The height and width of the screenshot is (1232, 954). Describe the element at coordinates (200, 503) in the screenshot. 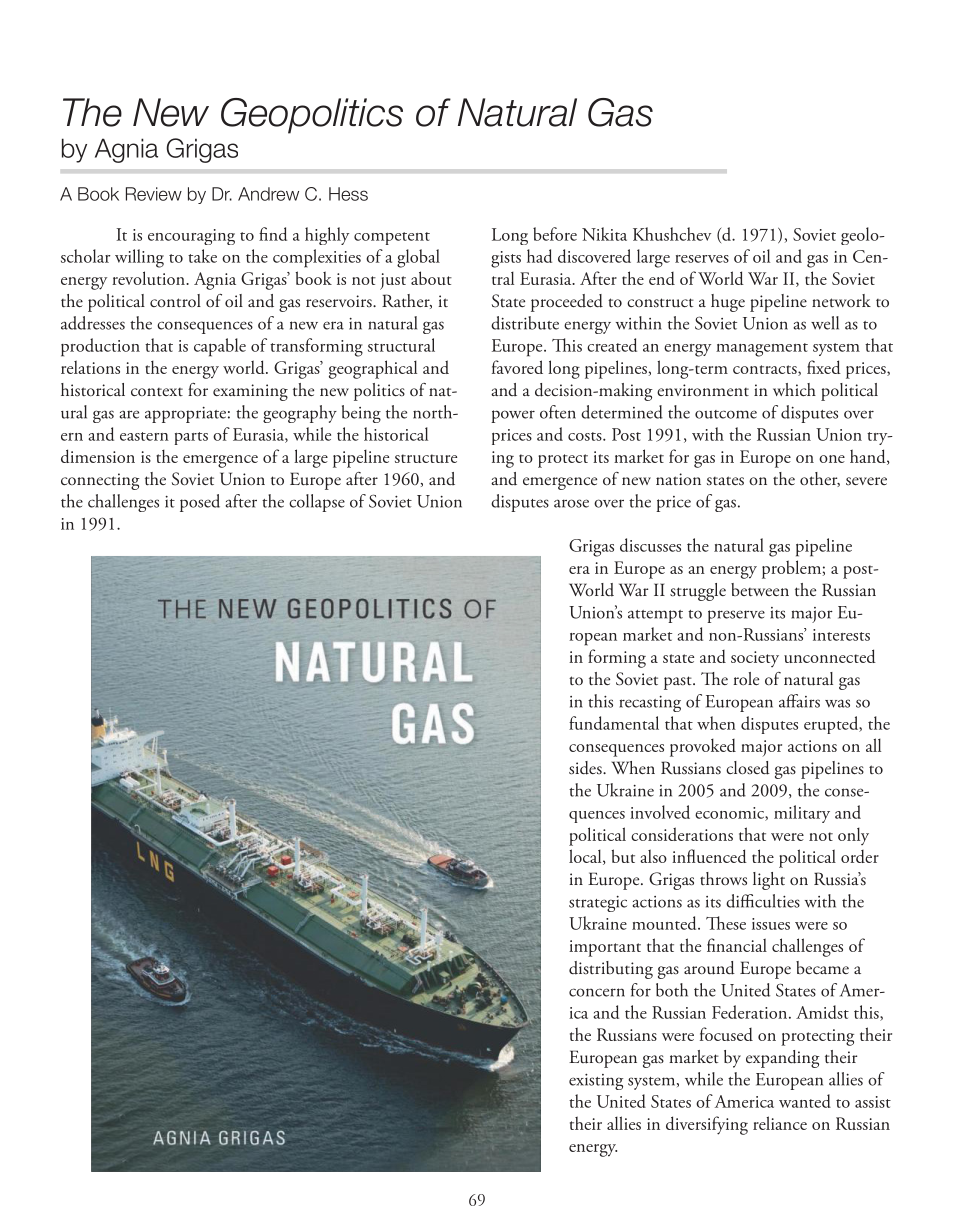

I see `posed` at that location.
